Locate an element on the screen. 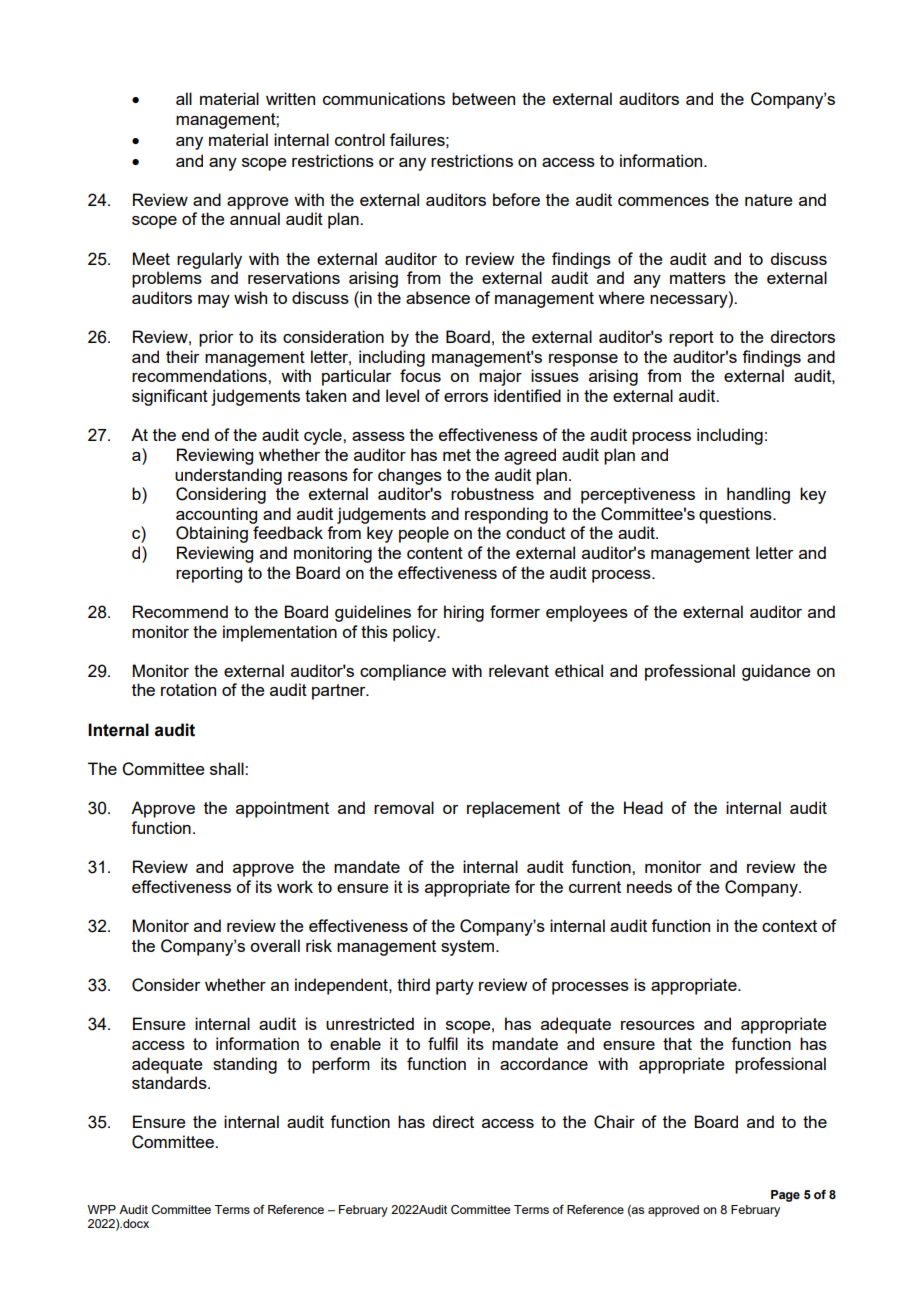 The image size is (924, 1308). focus is located at coordinates (420, 375).
